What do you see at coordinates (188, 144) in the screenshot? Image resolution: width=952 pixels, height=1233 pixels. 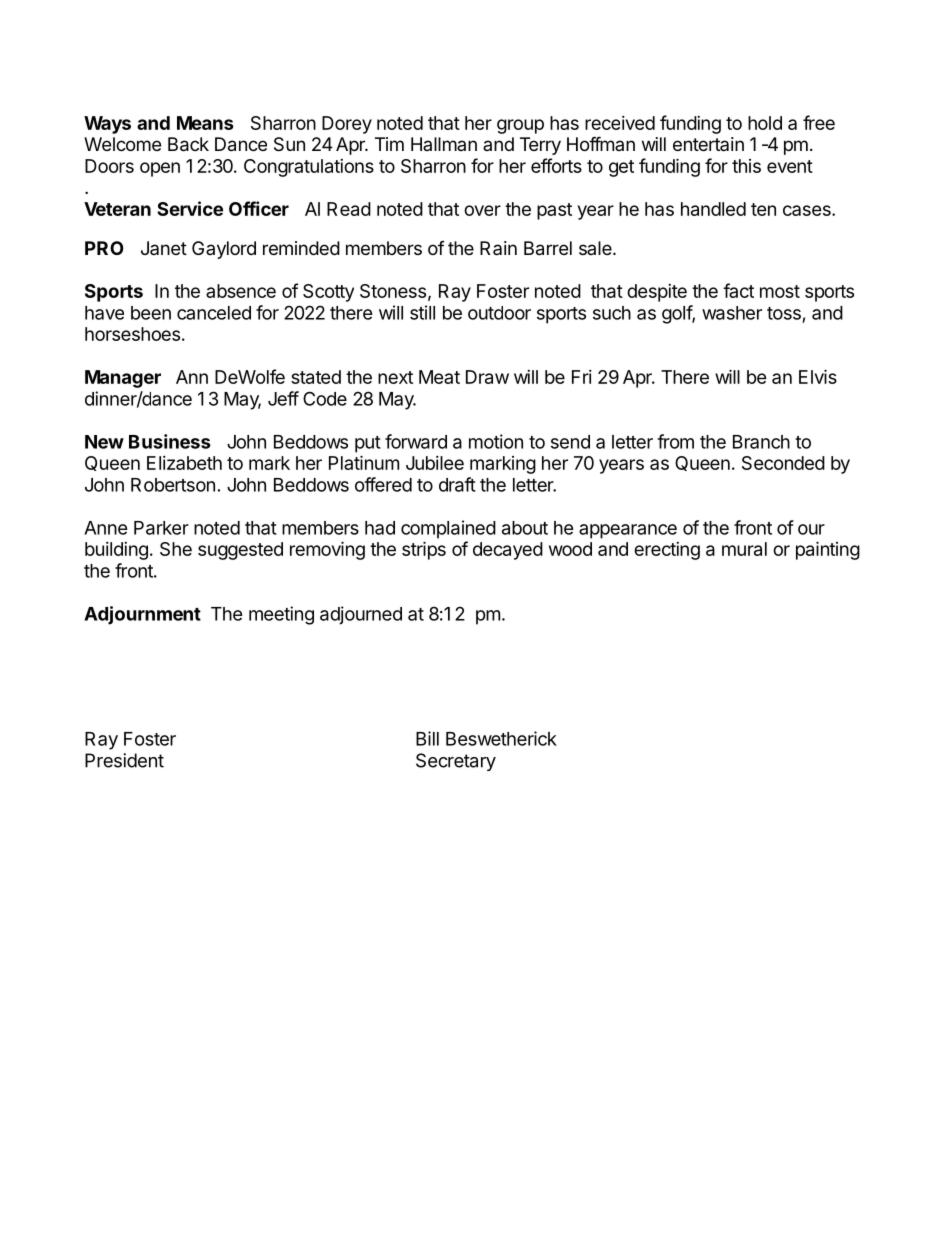 I see `Back` at bounding box center [188, 144].
